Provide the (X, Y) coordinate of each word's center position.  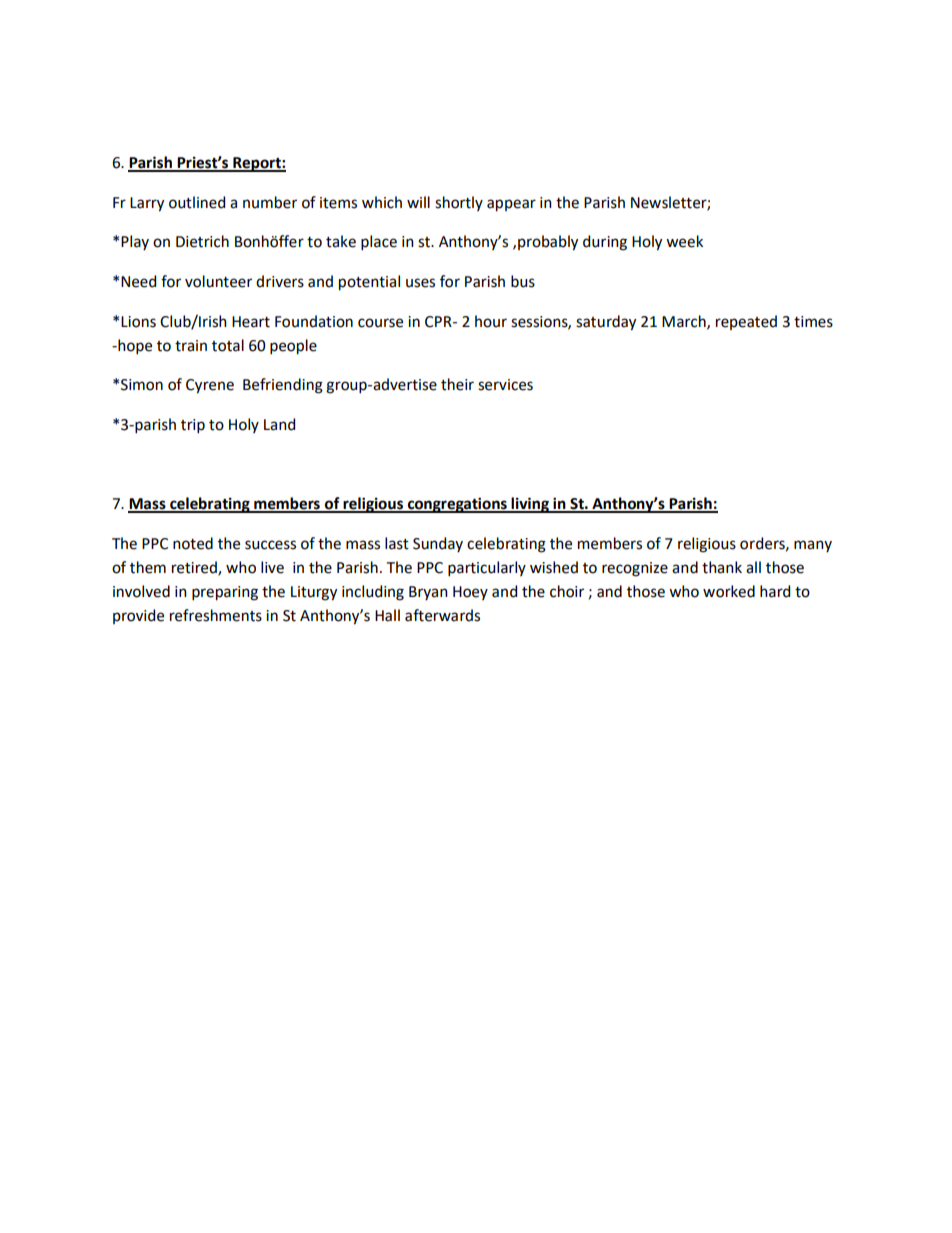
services (505, 385)
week (684, 241)
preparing (225, 593)
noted (193, 543)
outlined (197, 202)
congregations (457, 505)
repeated (746, 322)
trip (193, 426)
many (813, 546)
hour (491, 321)
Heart (251, 322)
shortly (459, 203)
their (457, 384)
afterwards (442, 615)
